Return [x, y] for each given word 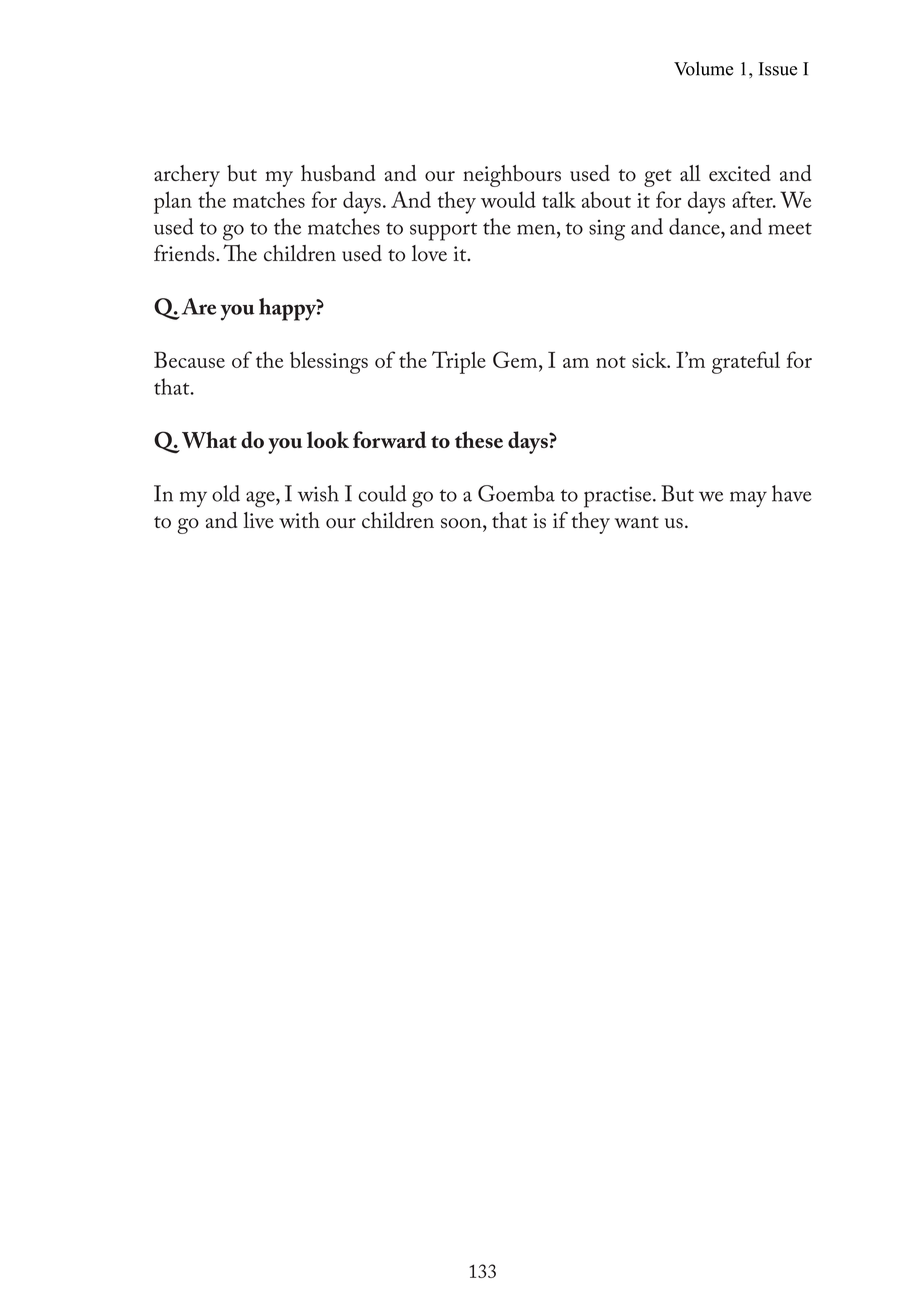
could [383, 493]
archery [187, 176]
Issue [778, 69]
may [748, 499]
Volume [703, 68]
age [261, 499]
